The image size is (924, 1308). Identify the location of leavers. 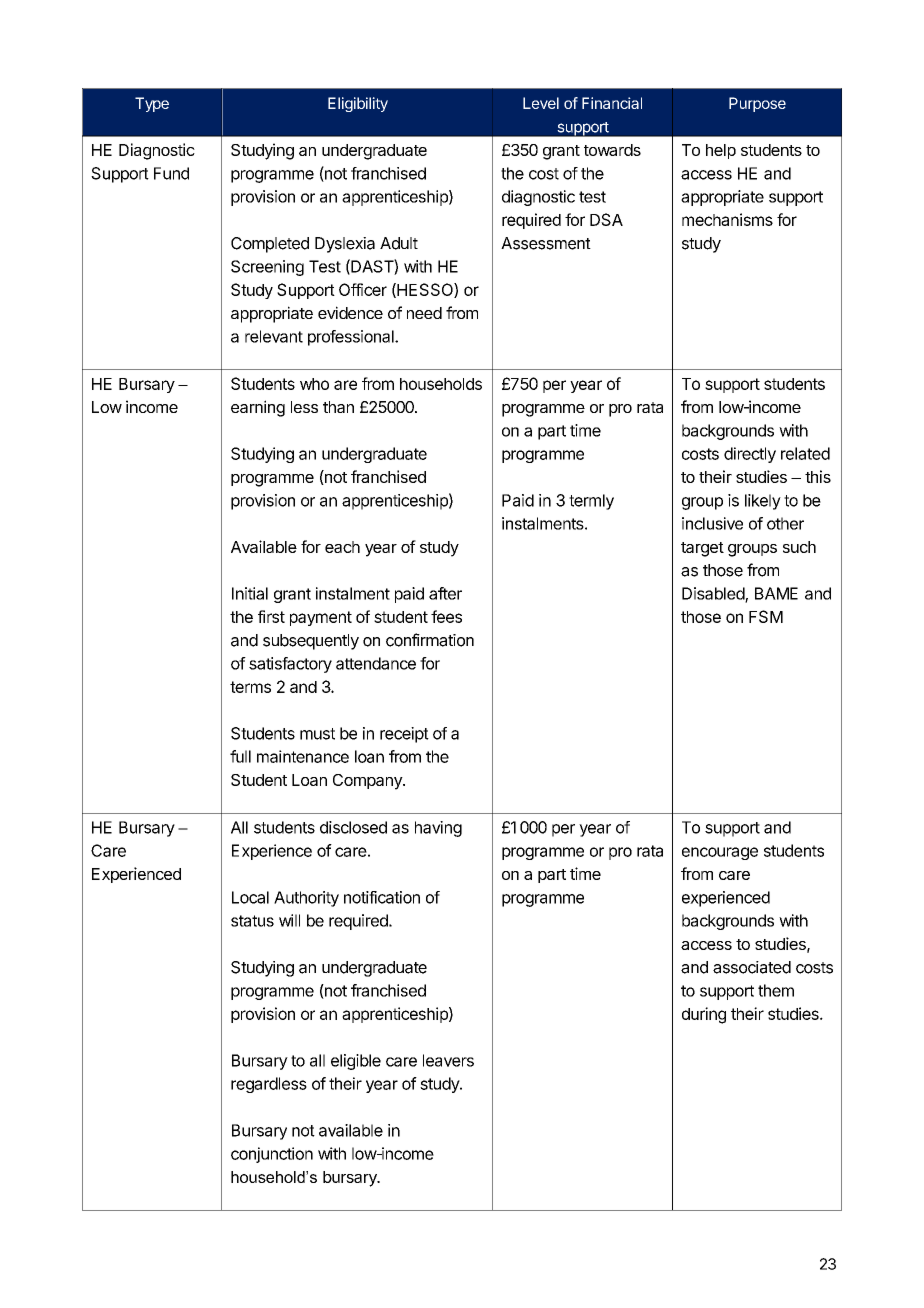
(448, 1060).
